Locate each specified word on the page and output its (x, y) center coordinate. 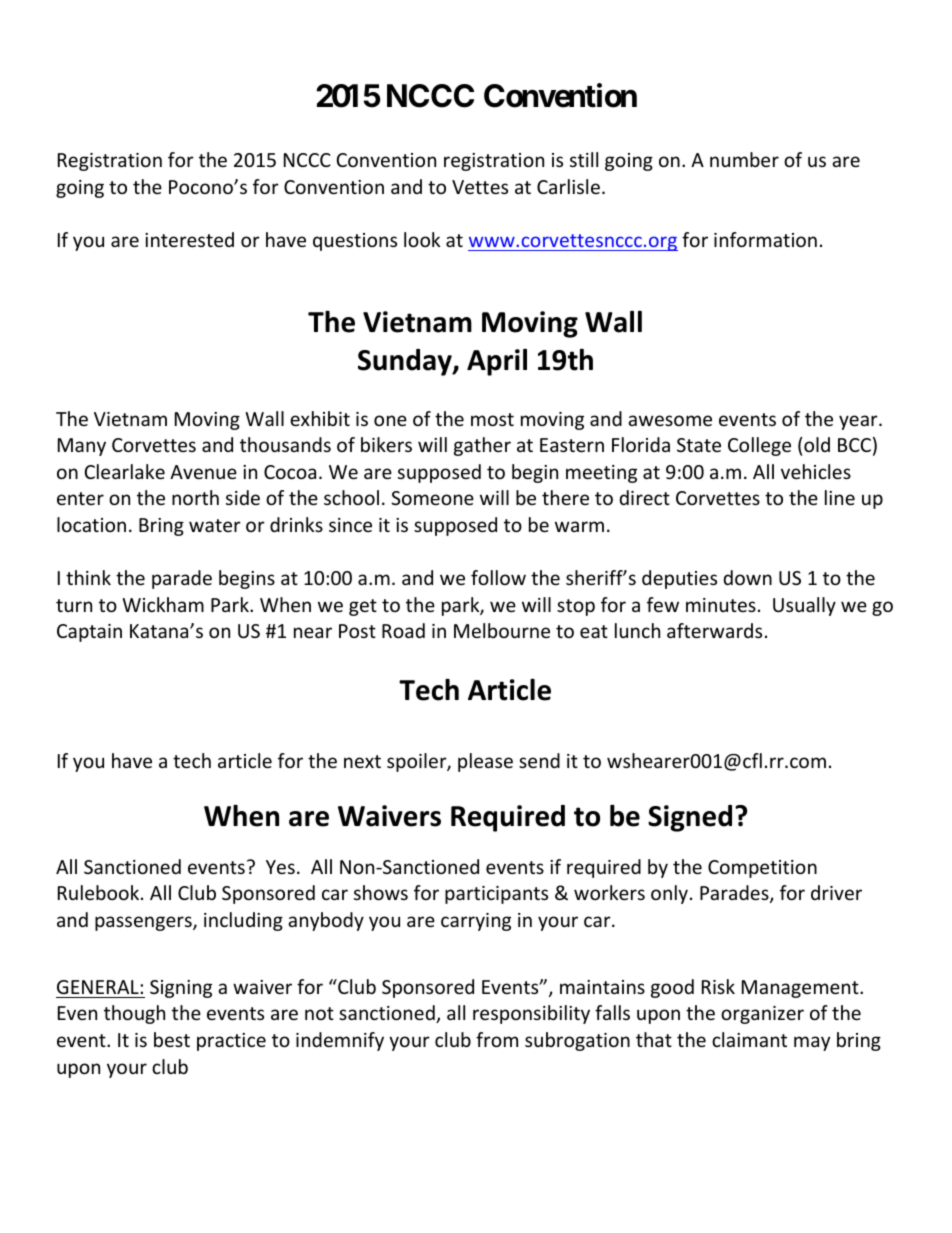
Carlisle (568, 186)
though (134, 1014)
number (744, 159)
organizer (762, 1015)
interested (189, 239)
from (497, 1039)
